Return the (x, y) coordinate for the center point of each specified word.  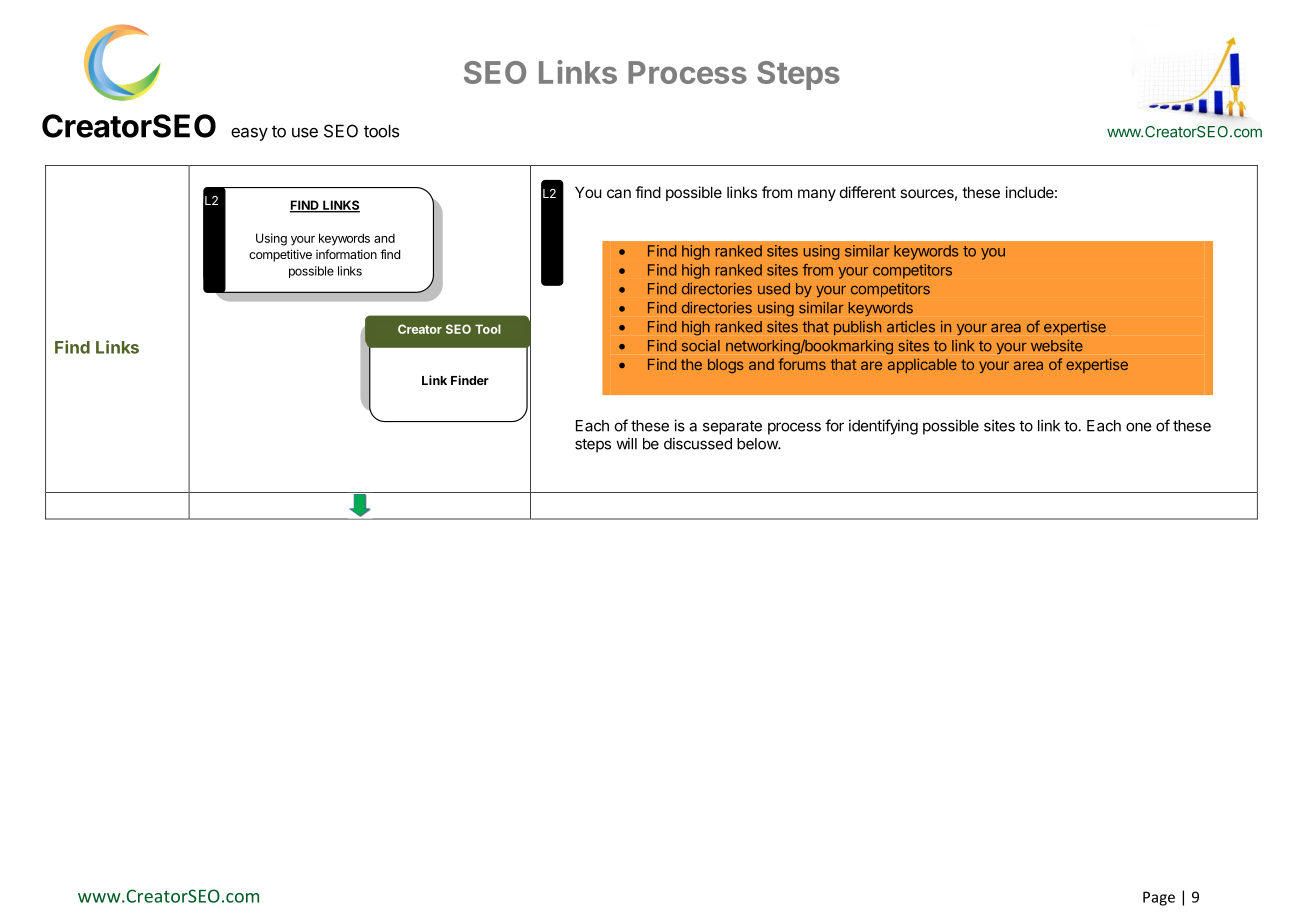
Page (1159, 898)
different (868, 192)
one (1139, 427)
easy (249, 134)
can (619, 193)
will (626, 443)
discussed (698, 443)
